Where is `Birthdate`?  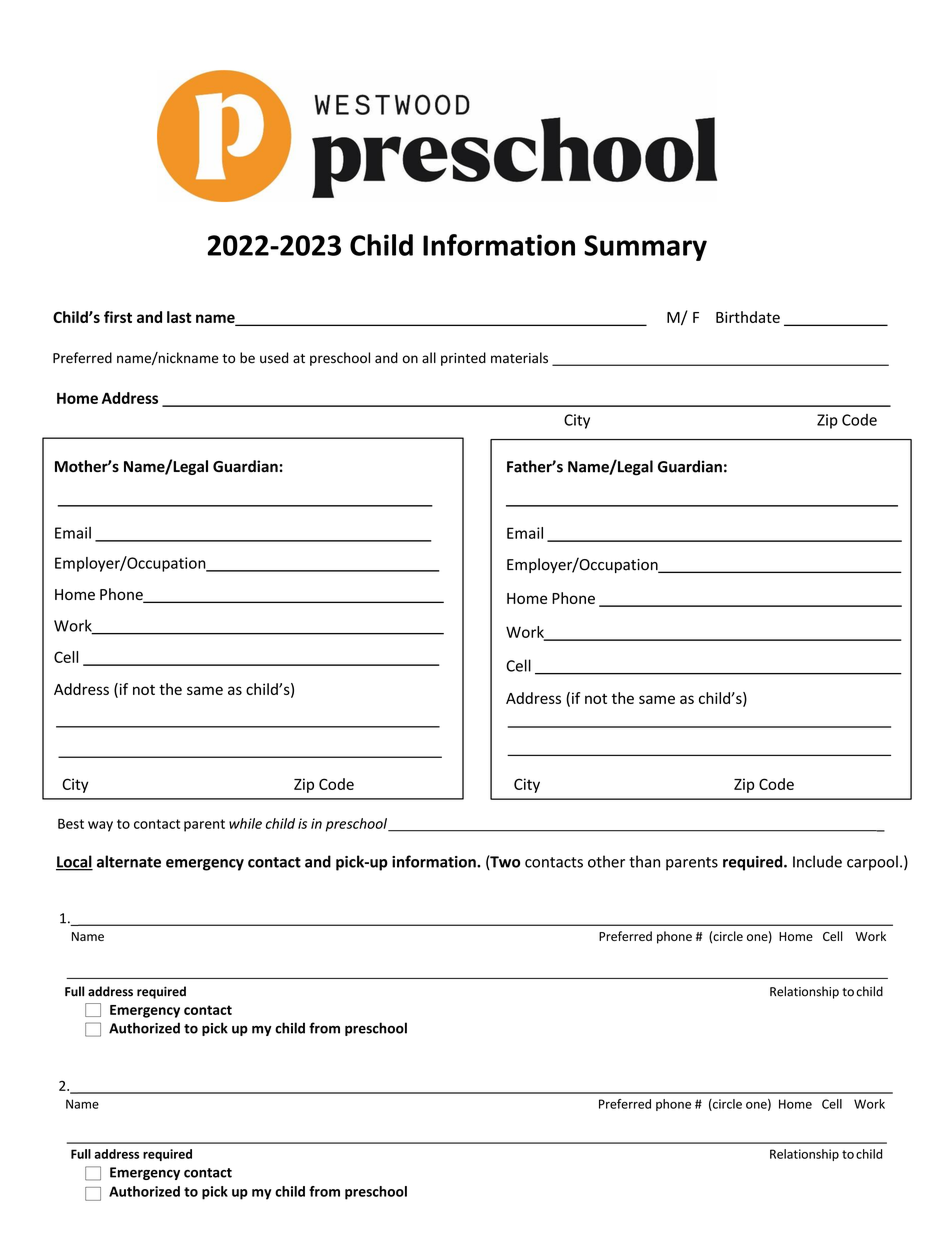
Birthdate is located at coordinates (748, 317).
